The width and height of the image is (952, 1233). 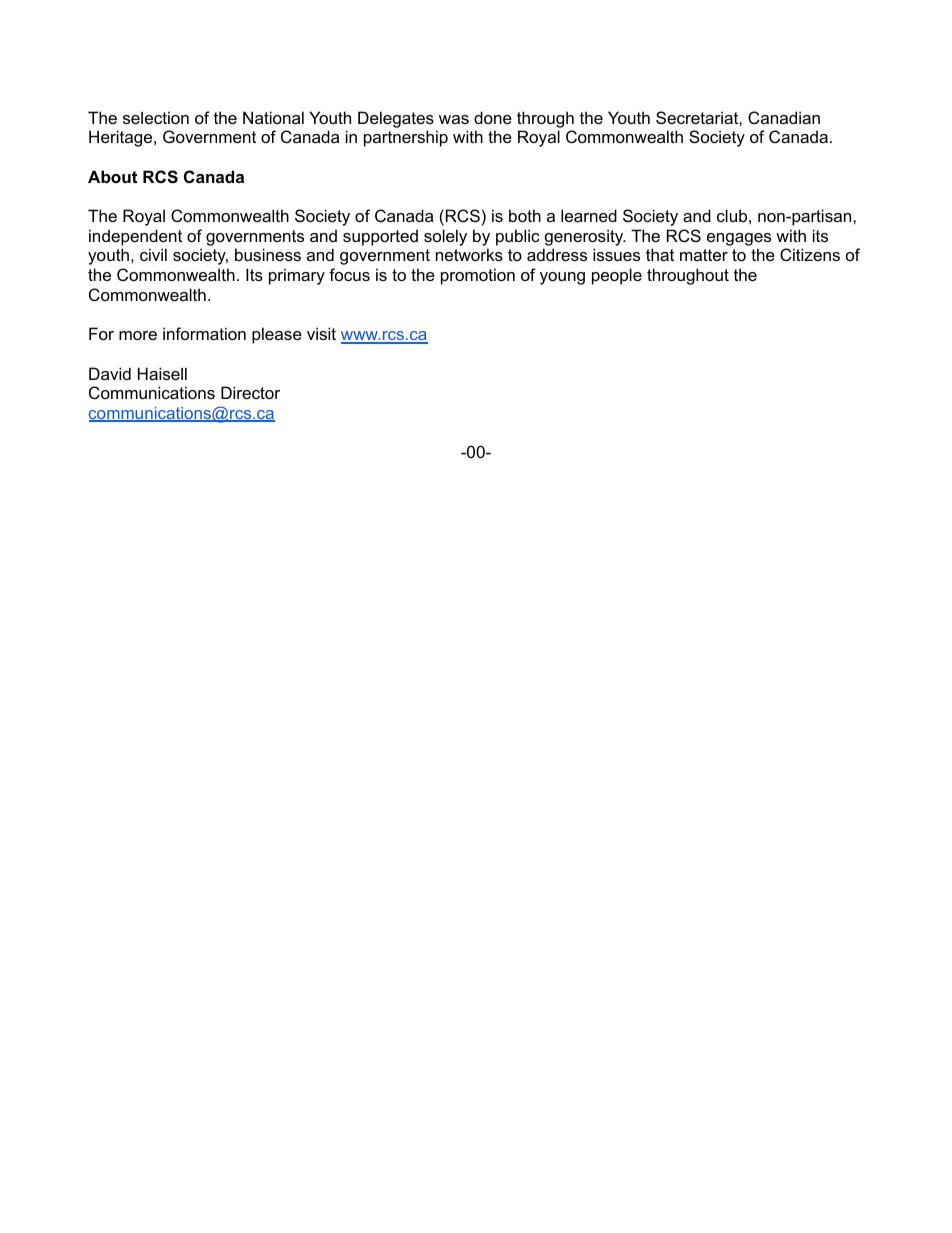 I want to click on selection, so click(x=156, y=117).
